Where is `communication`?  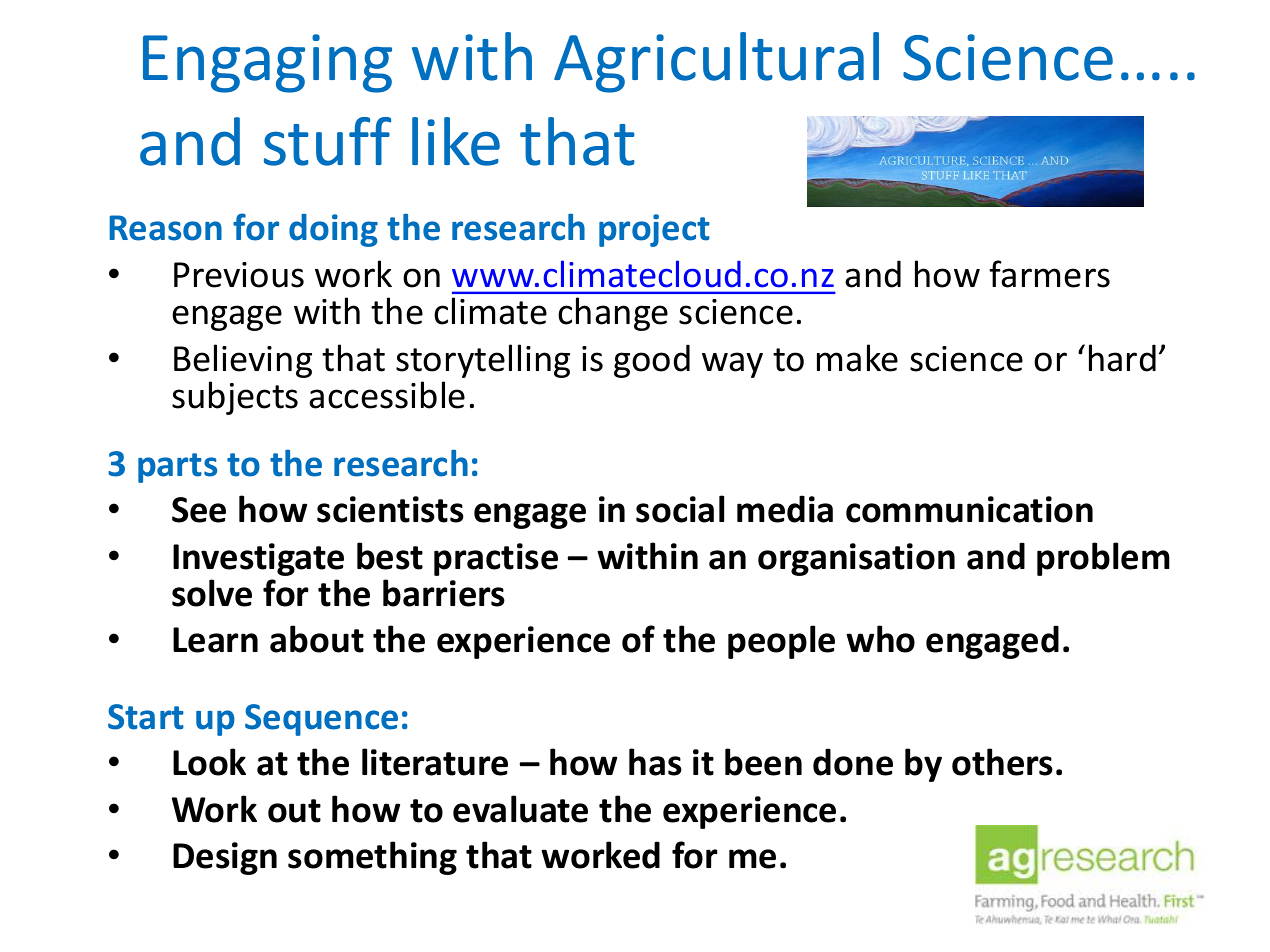 communication is located at coordinates (969, 509).
